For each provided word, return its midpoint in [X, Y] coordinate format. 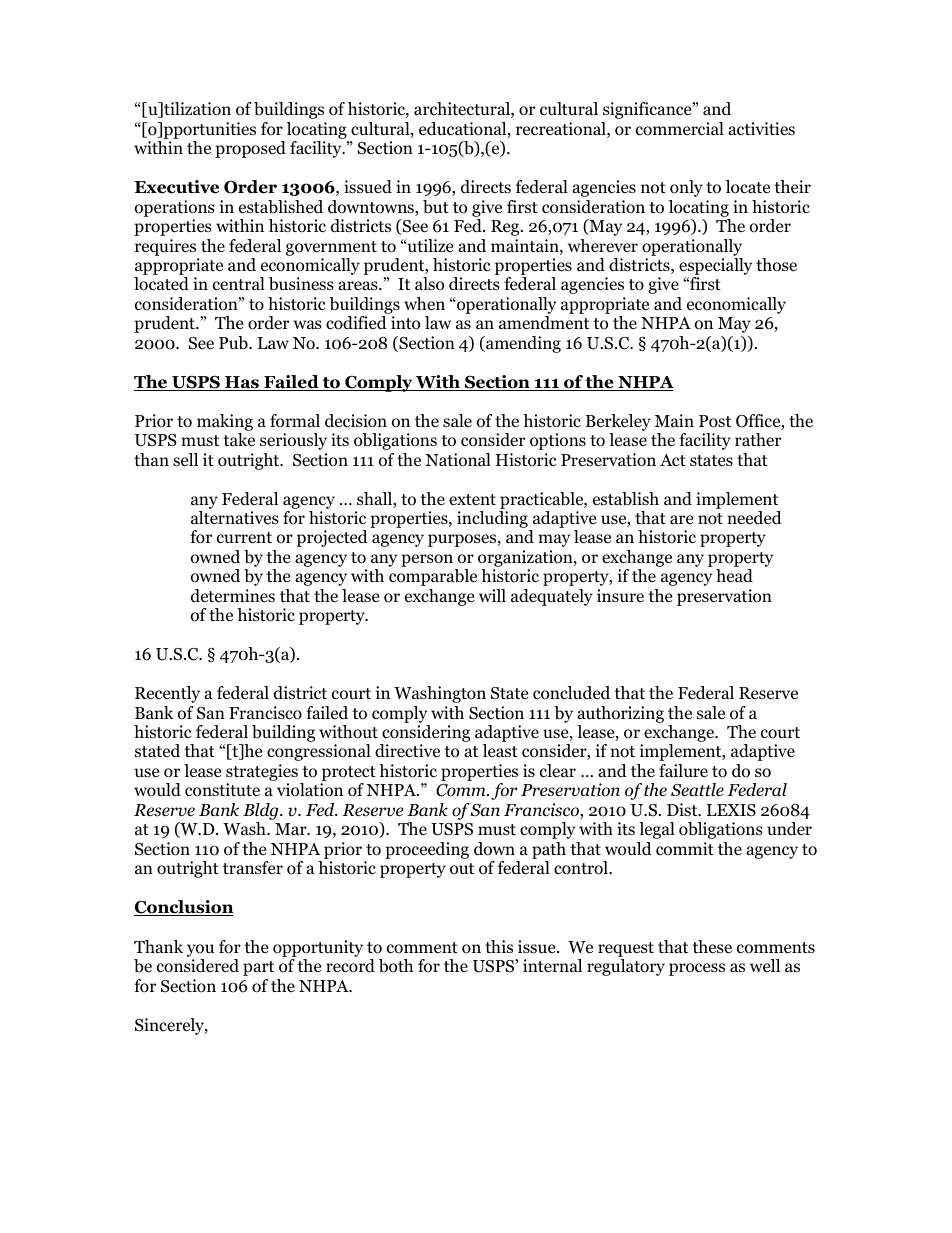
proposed [250, 149]
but [436, 207]
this [499, 946]
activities [761, 129]
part [258, 968]
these [712, 947]
